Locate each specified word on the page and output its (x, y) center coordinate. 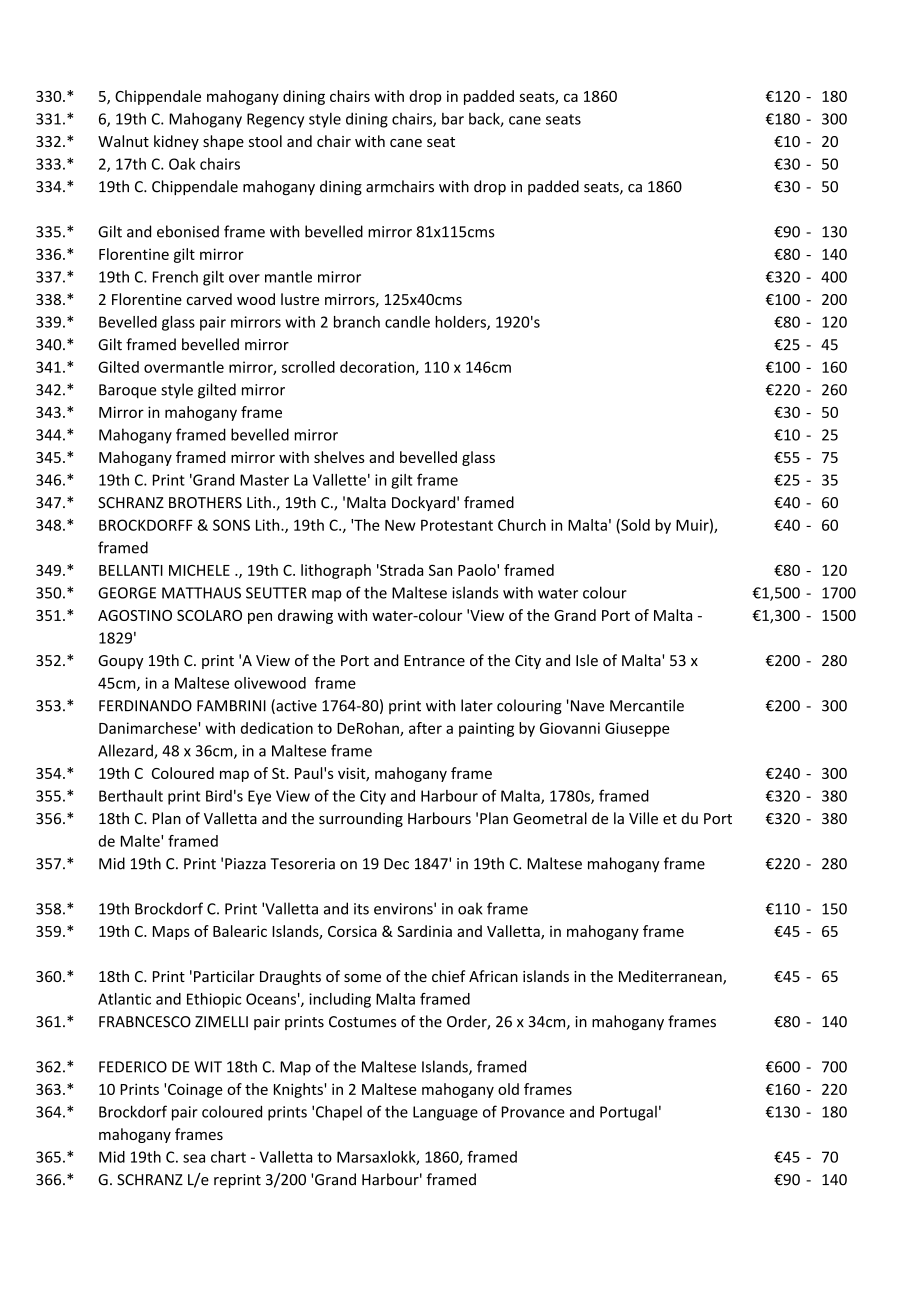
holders (461, 323)
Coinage (195, 1090)
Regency (275, 120)
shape (223, 142)
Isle (587, 660)
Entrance (434, 661)
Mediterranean (671, 977)
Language (445, 1113)
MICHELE (199, 570)
